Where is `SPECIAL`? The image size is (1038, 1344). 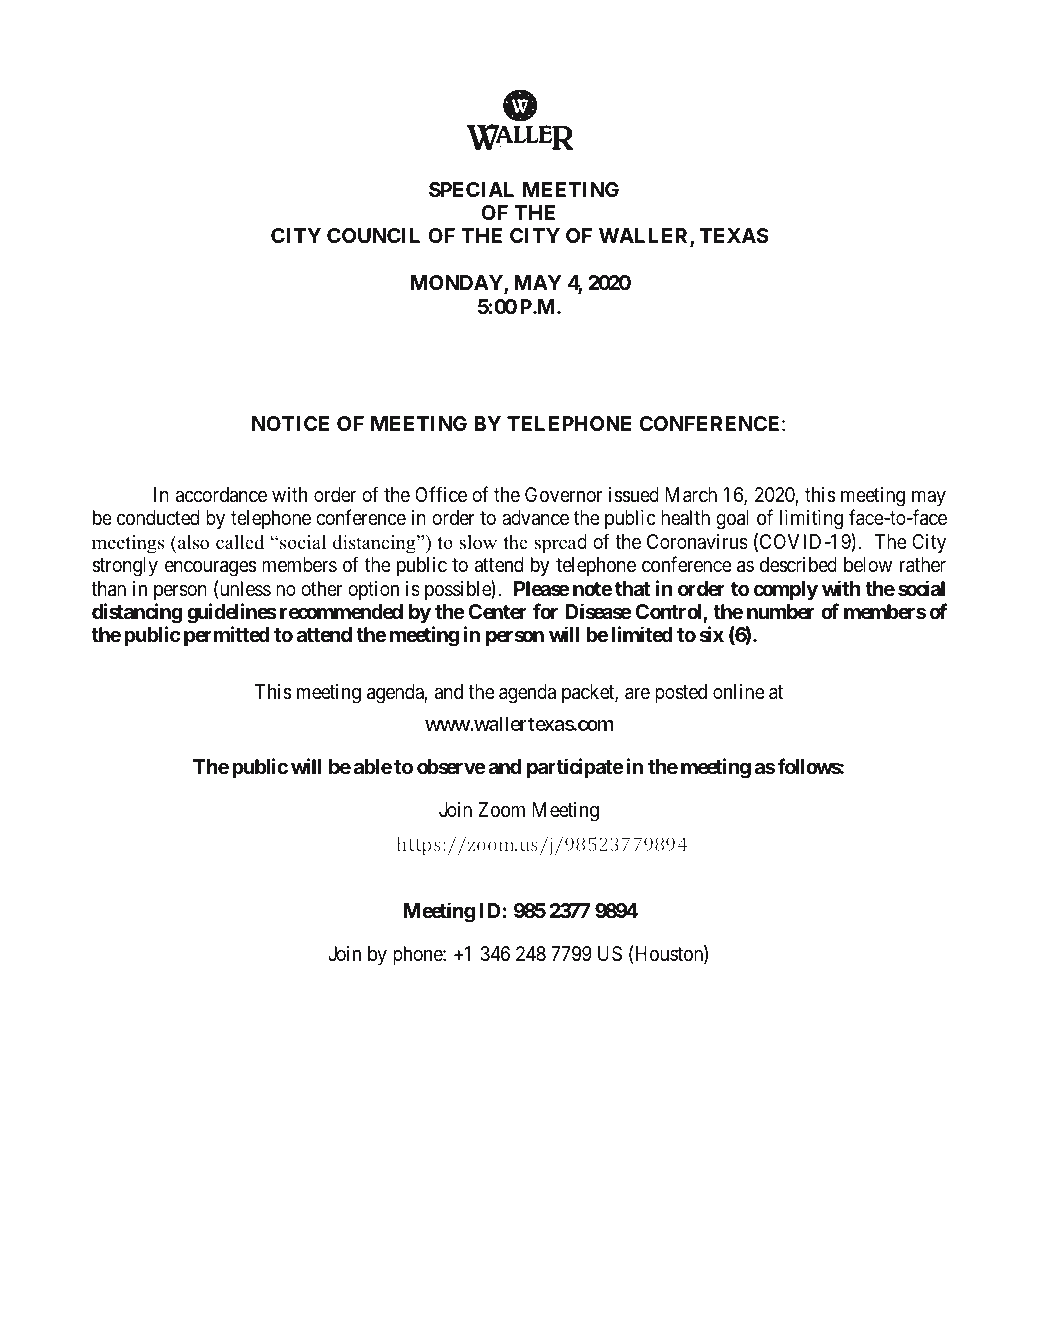 SPECIAL is located at coordinates (471, 189).
